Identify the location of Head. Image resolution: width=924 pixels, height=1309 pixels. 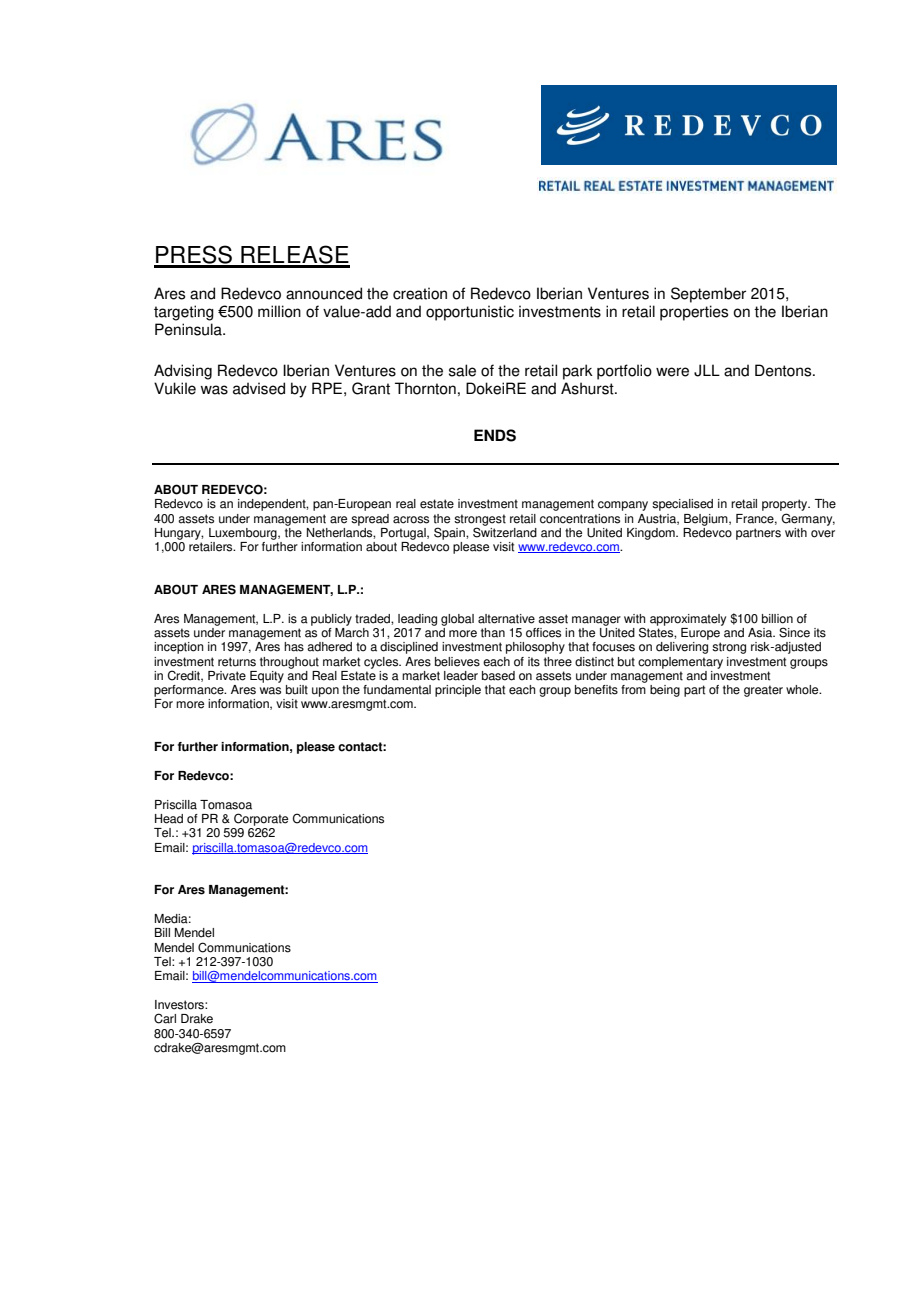
(169, 819).
